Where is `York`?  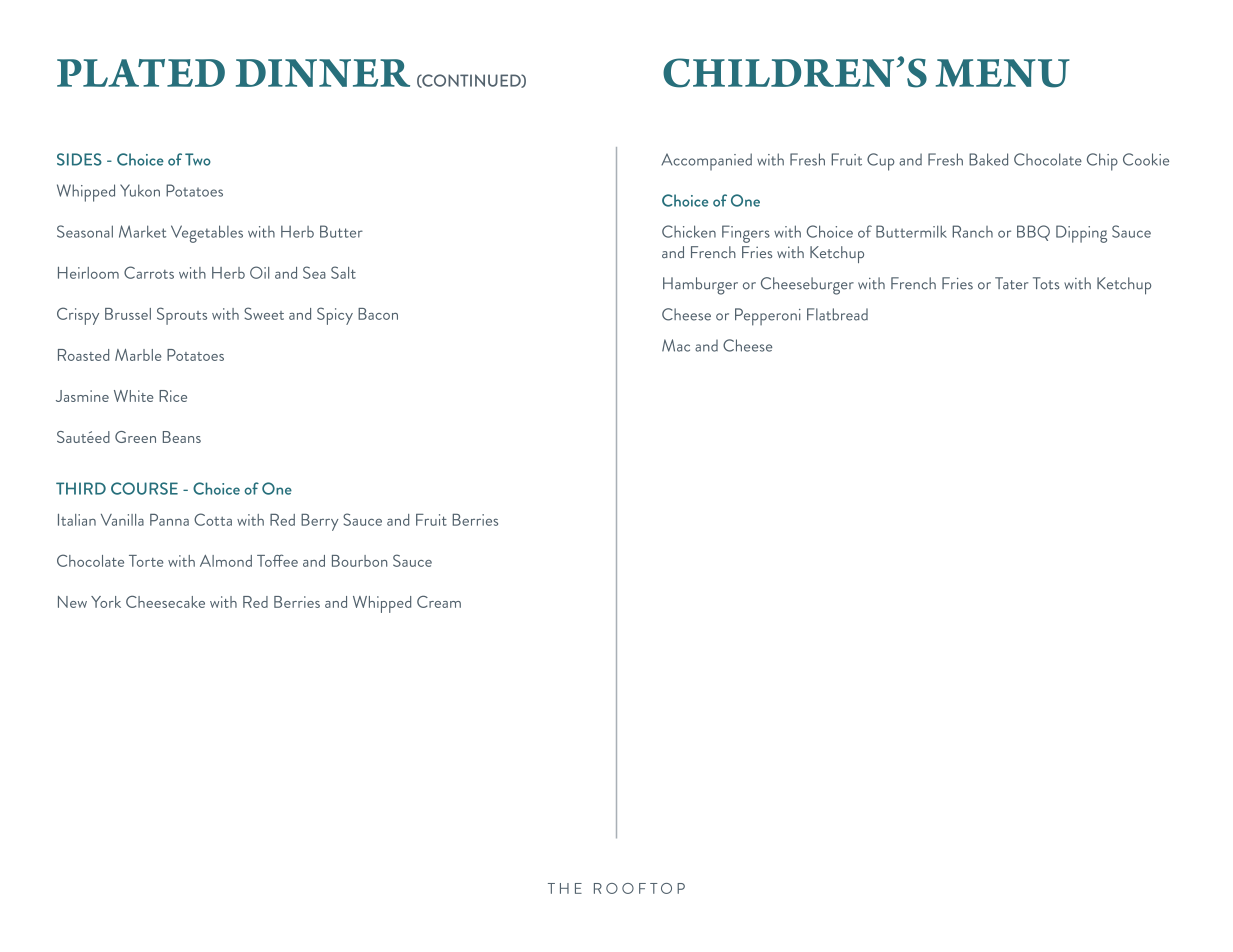 York is located at coordinates (106, 602).
